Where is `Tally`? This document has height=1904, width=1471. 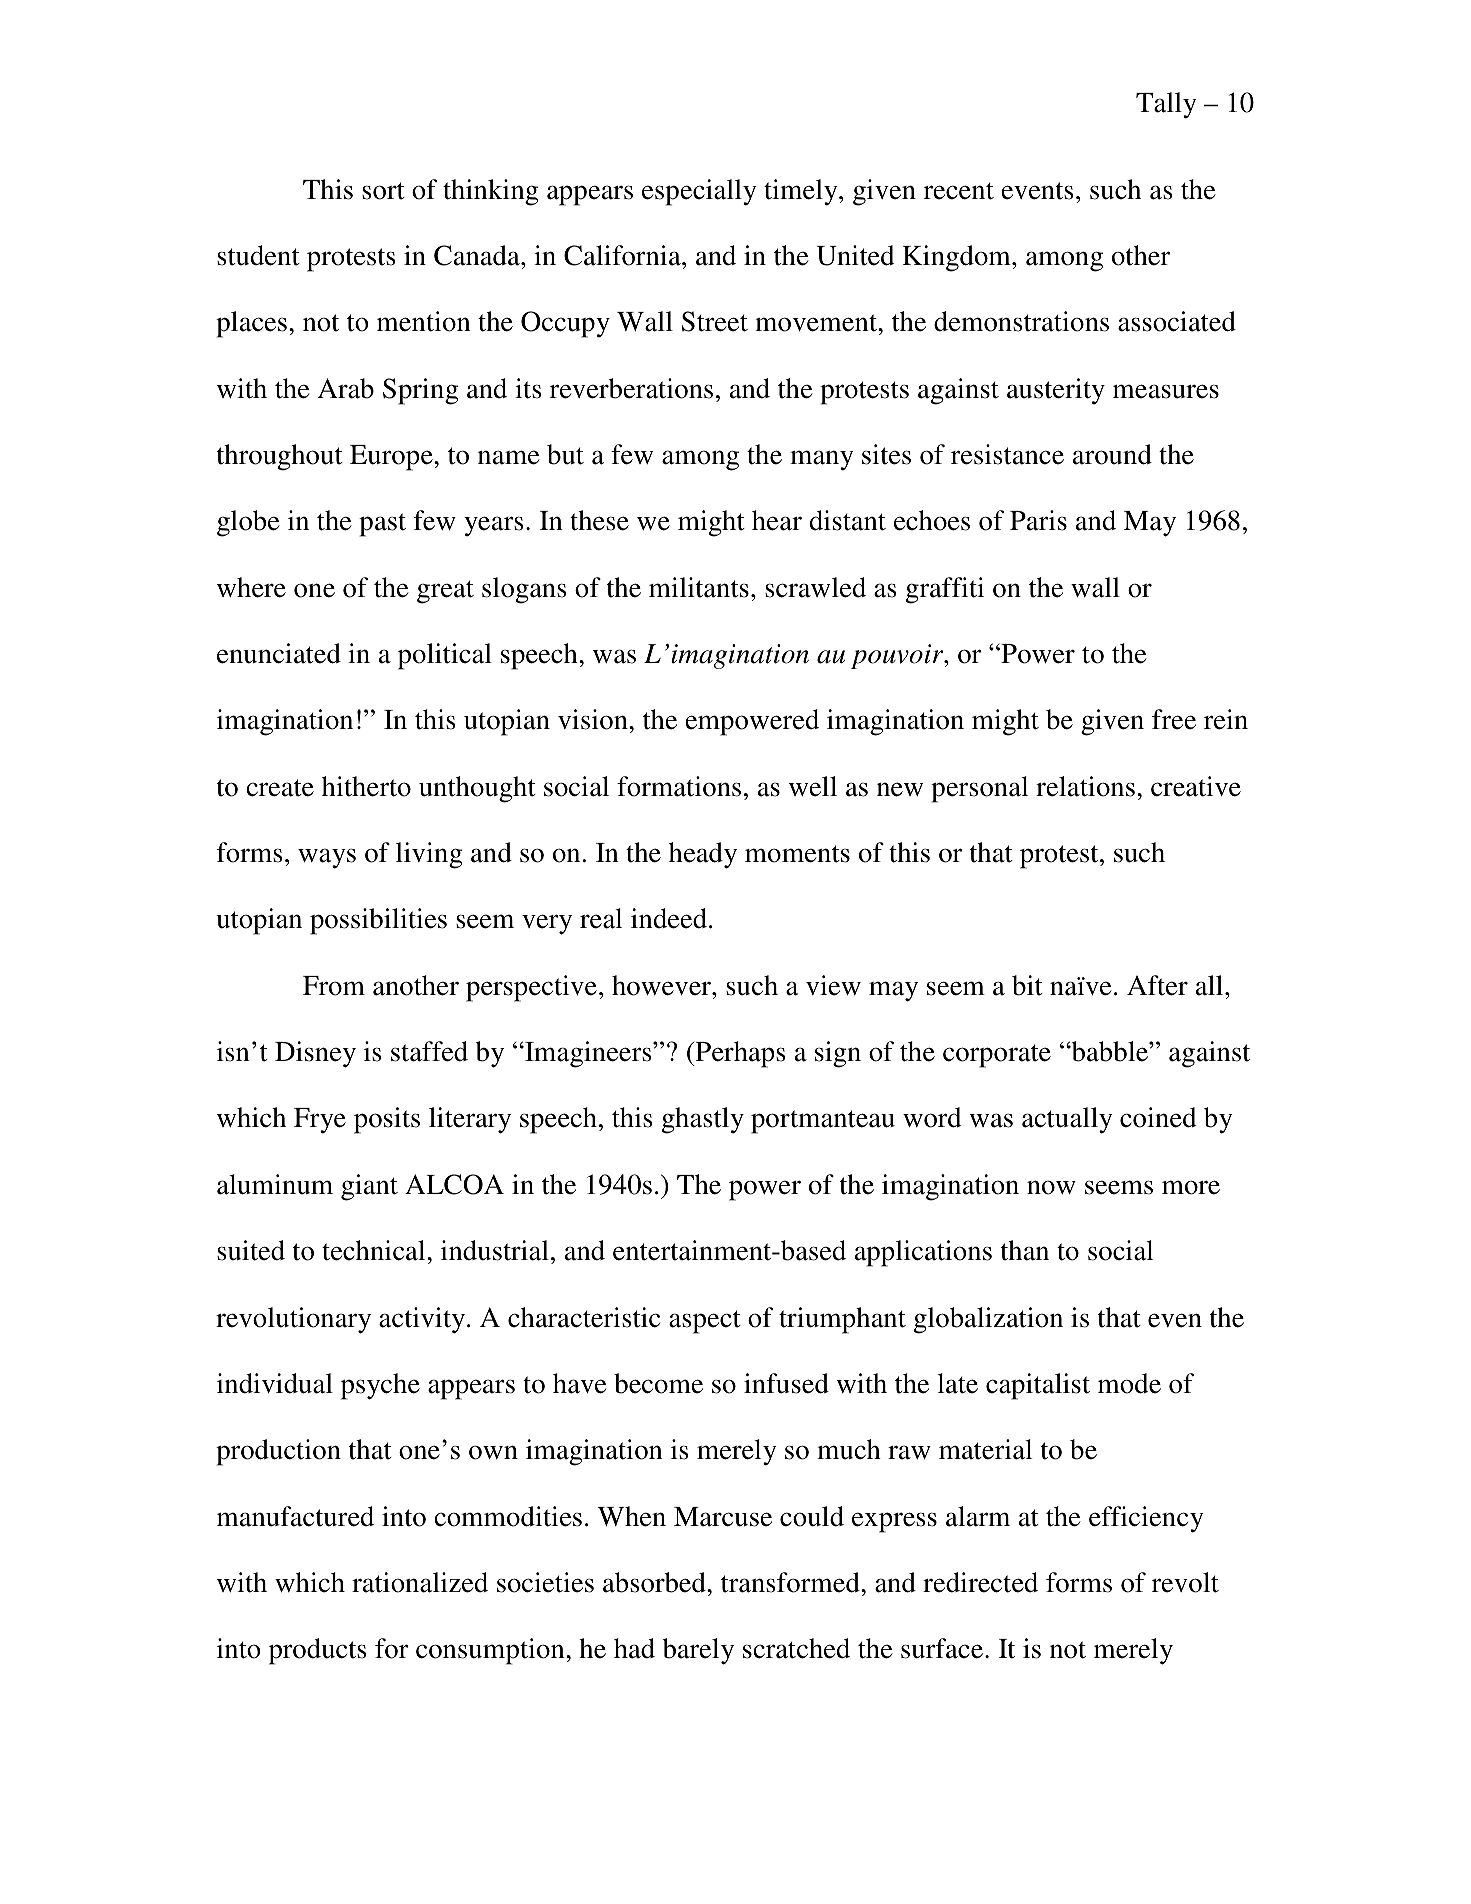 Tally is located at coordinates (1166, 105).
